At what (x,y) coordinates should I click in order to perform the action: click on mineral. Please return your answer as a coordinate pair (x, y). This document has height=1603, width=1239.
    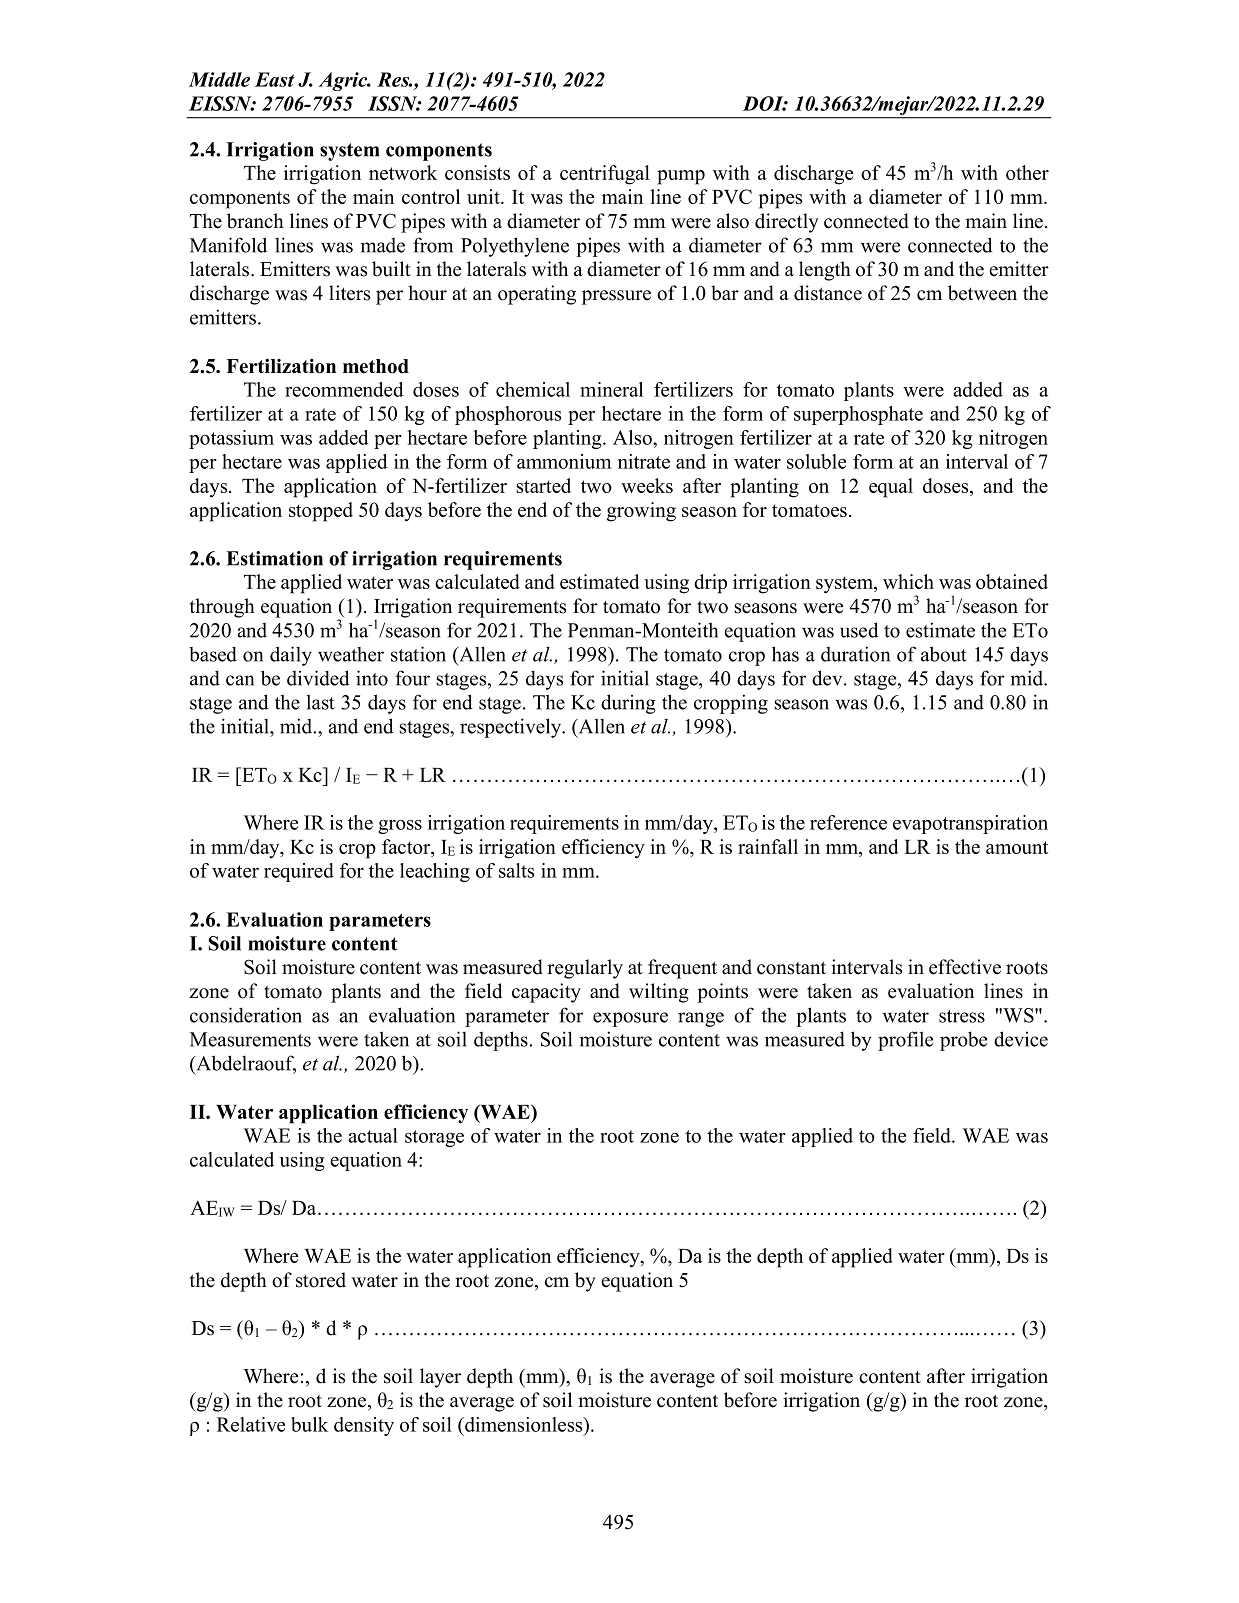
    Looking at the image, I should click on (611, 389).
